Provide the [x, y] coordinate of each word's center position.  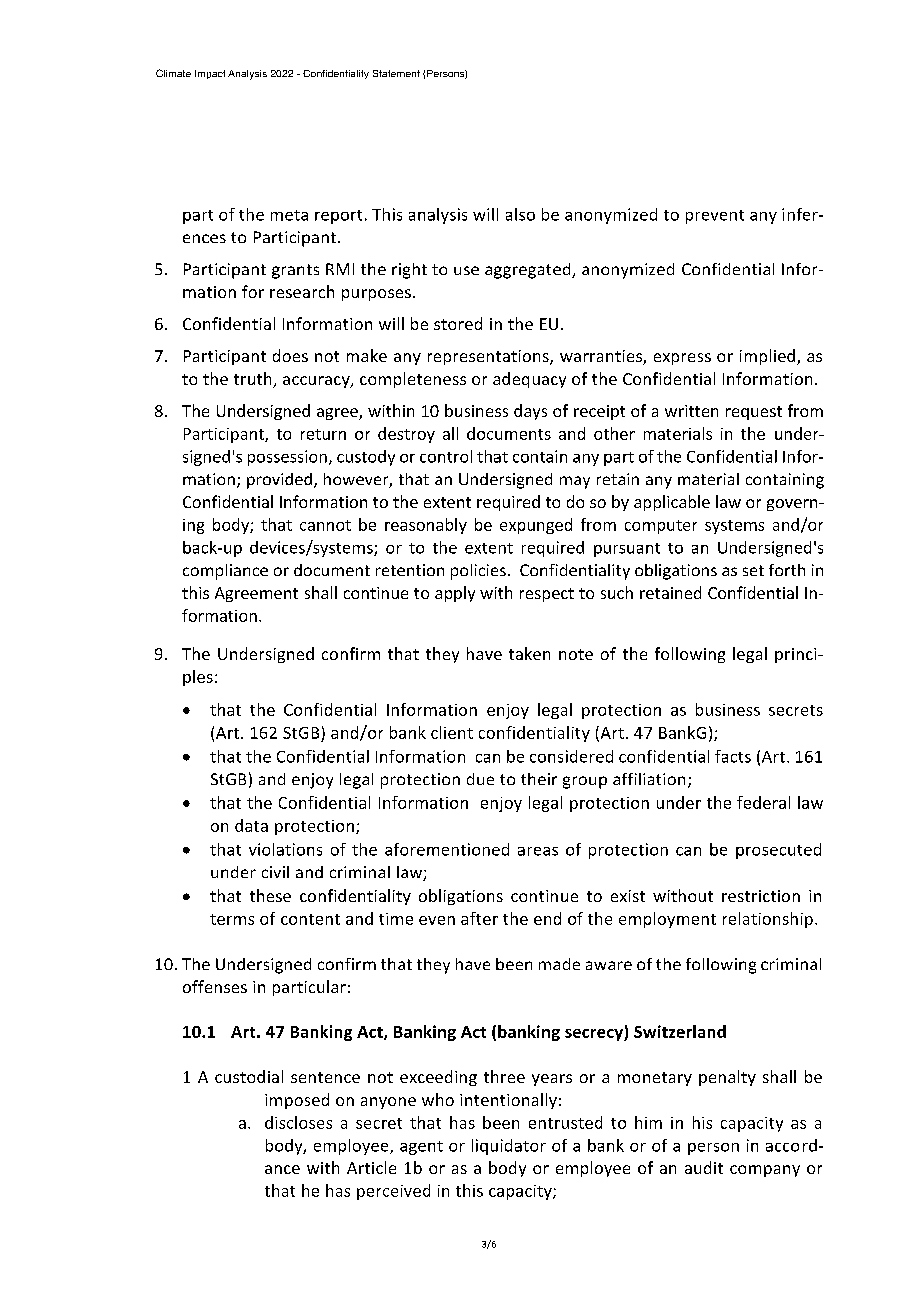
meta [289, 215]
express [682, 359]
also [520, 214]
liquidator [509, 1147]
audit [704, 1167]
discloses [298, 1122]
